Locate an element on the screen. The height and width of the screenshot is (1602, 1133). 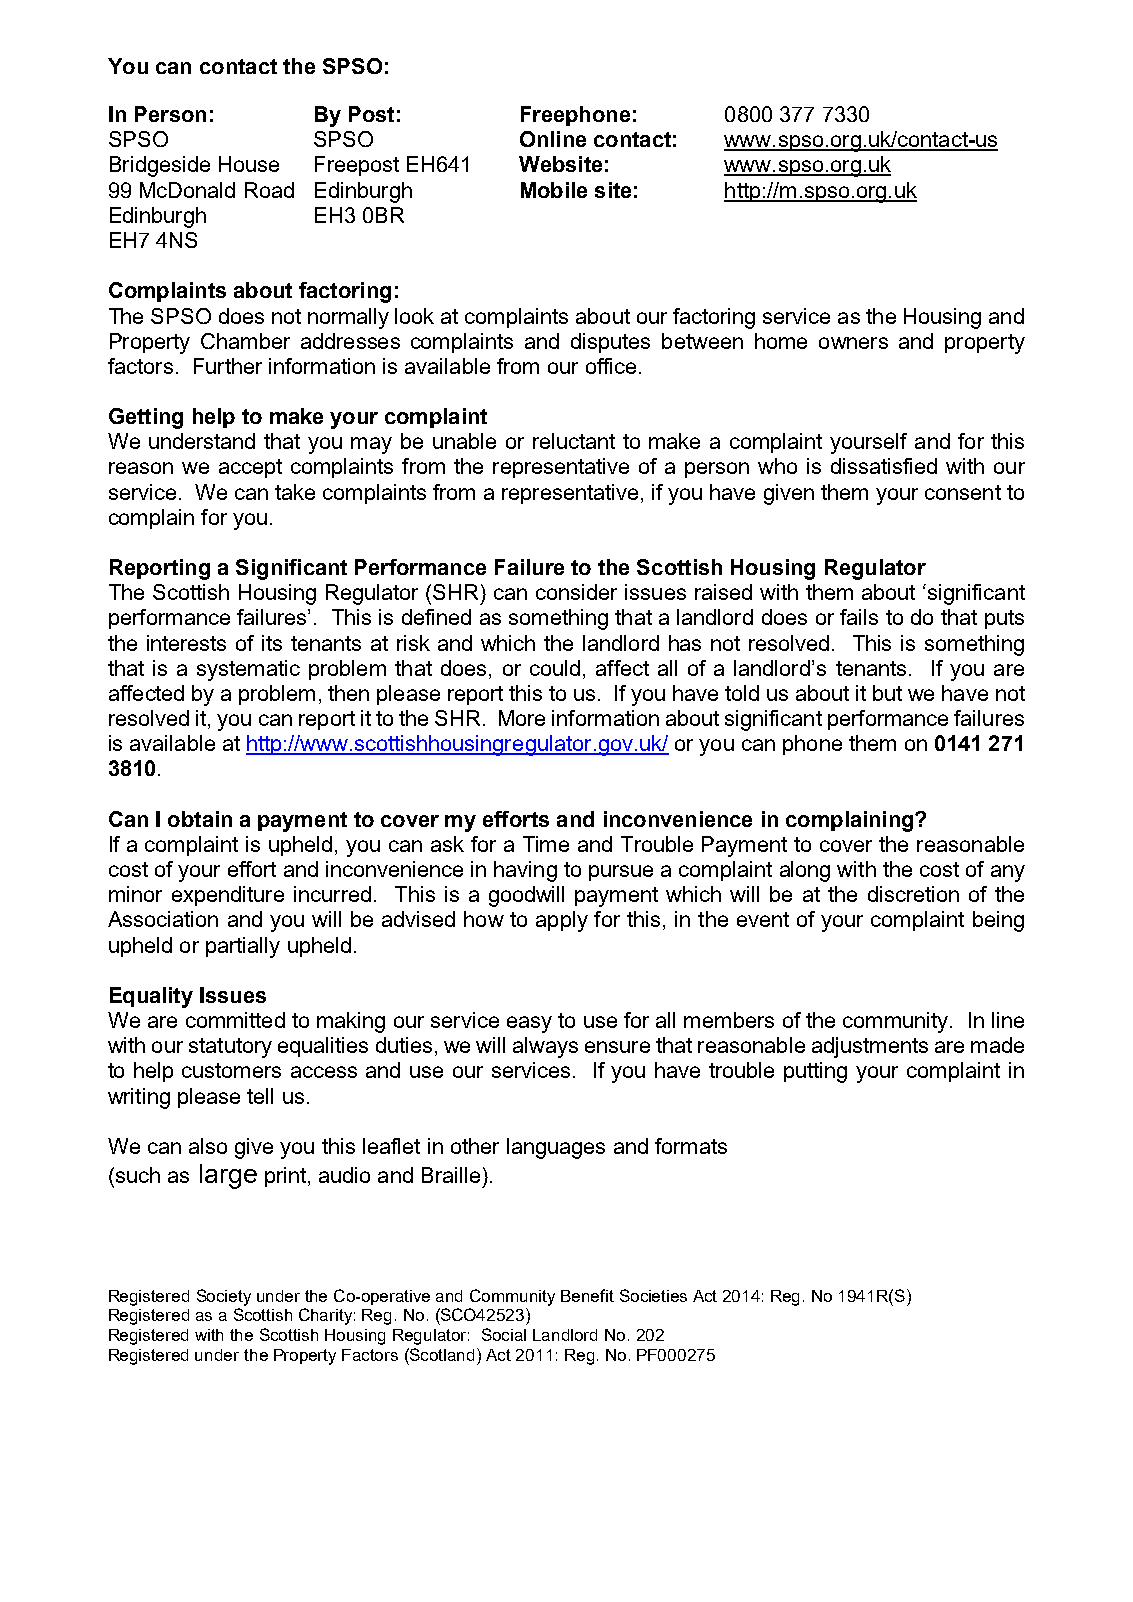
Mobile is located at coordinates (554, 190).
